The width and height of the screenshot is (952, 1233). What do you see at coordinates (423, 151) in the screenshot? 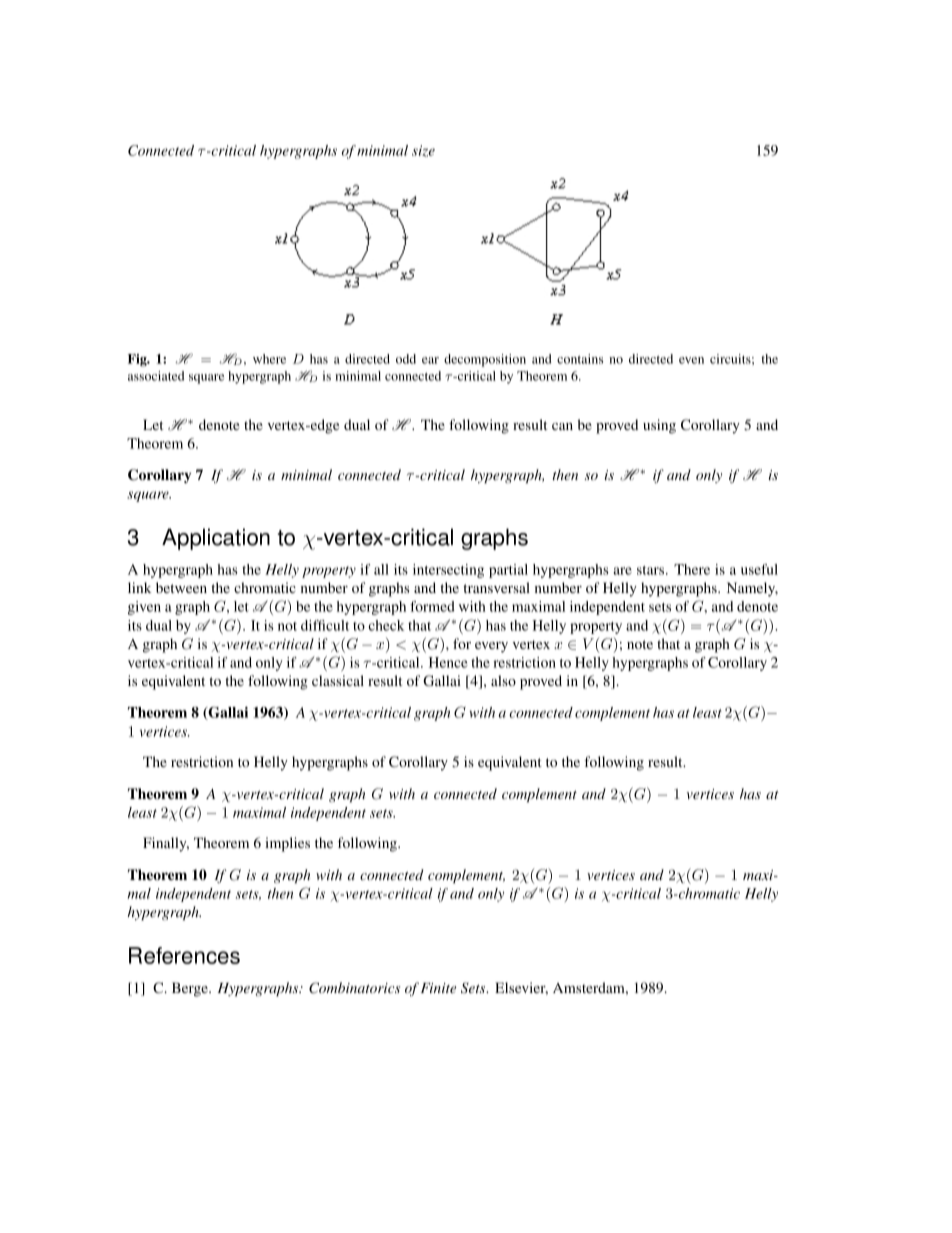
I see `size` at bounding box center [423, 151].
